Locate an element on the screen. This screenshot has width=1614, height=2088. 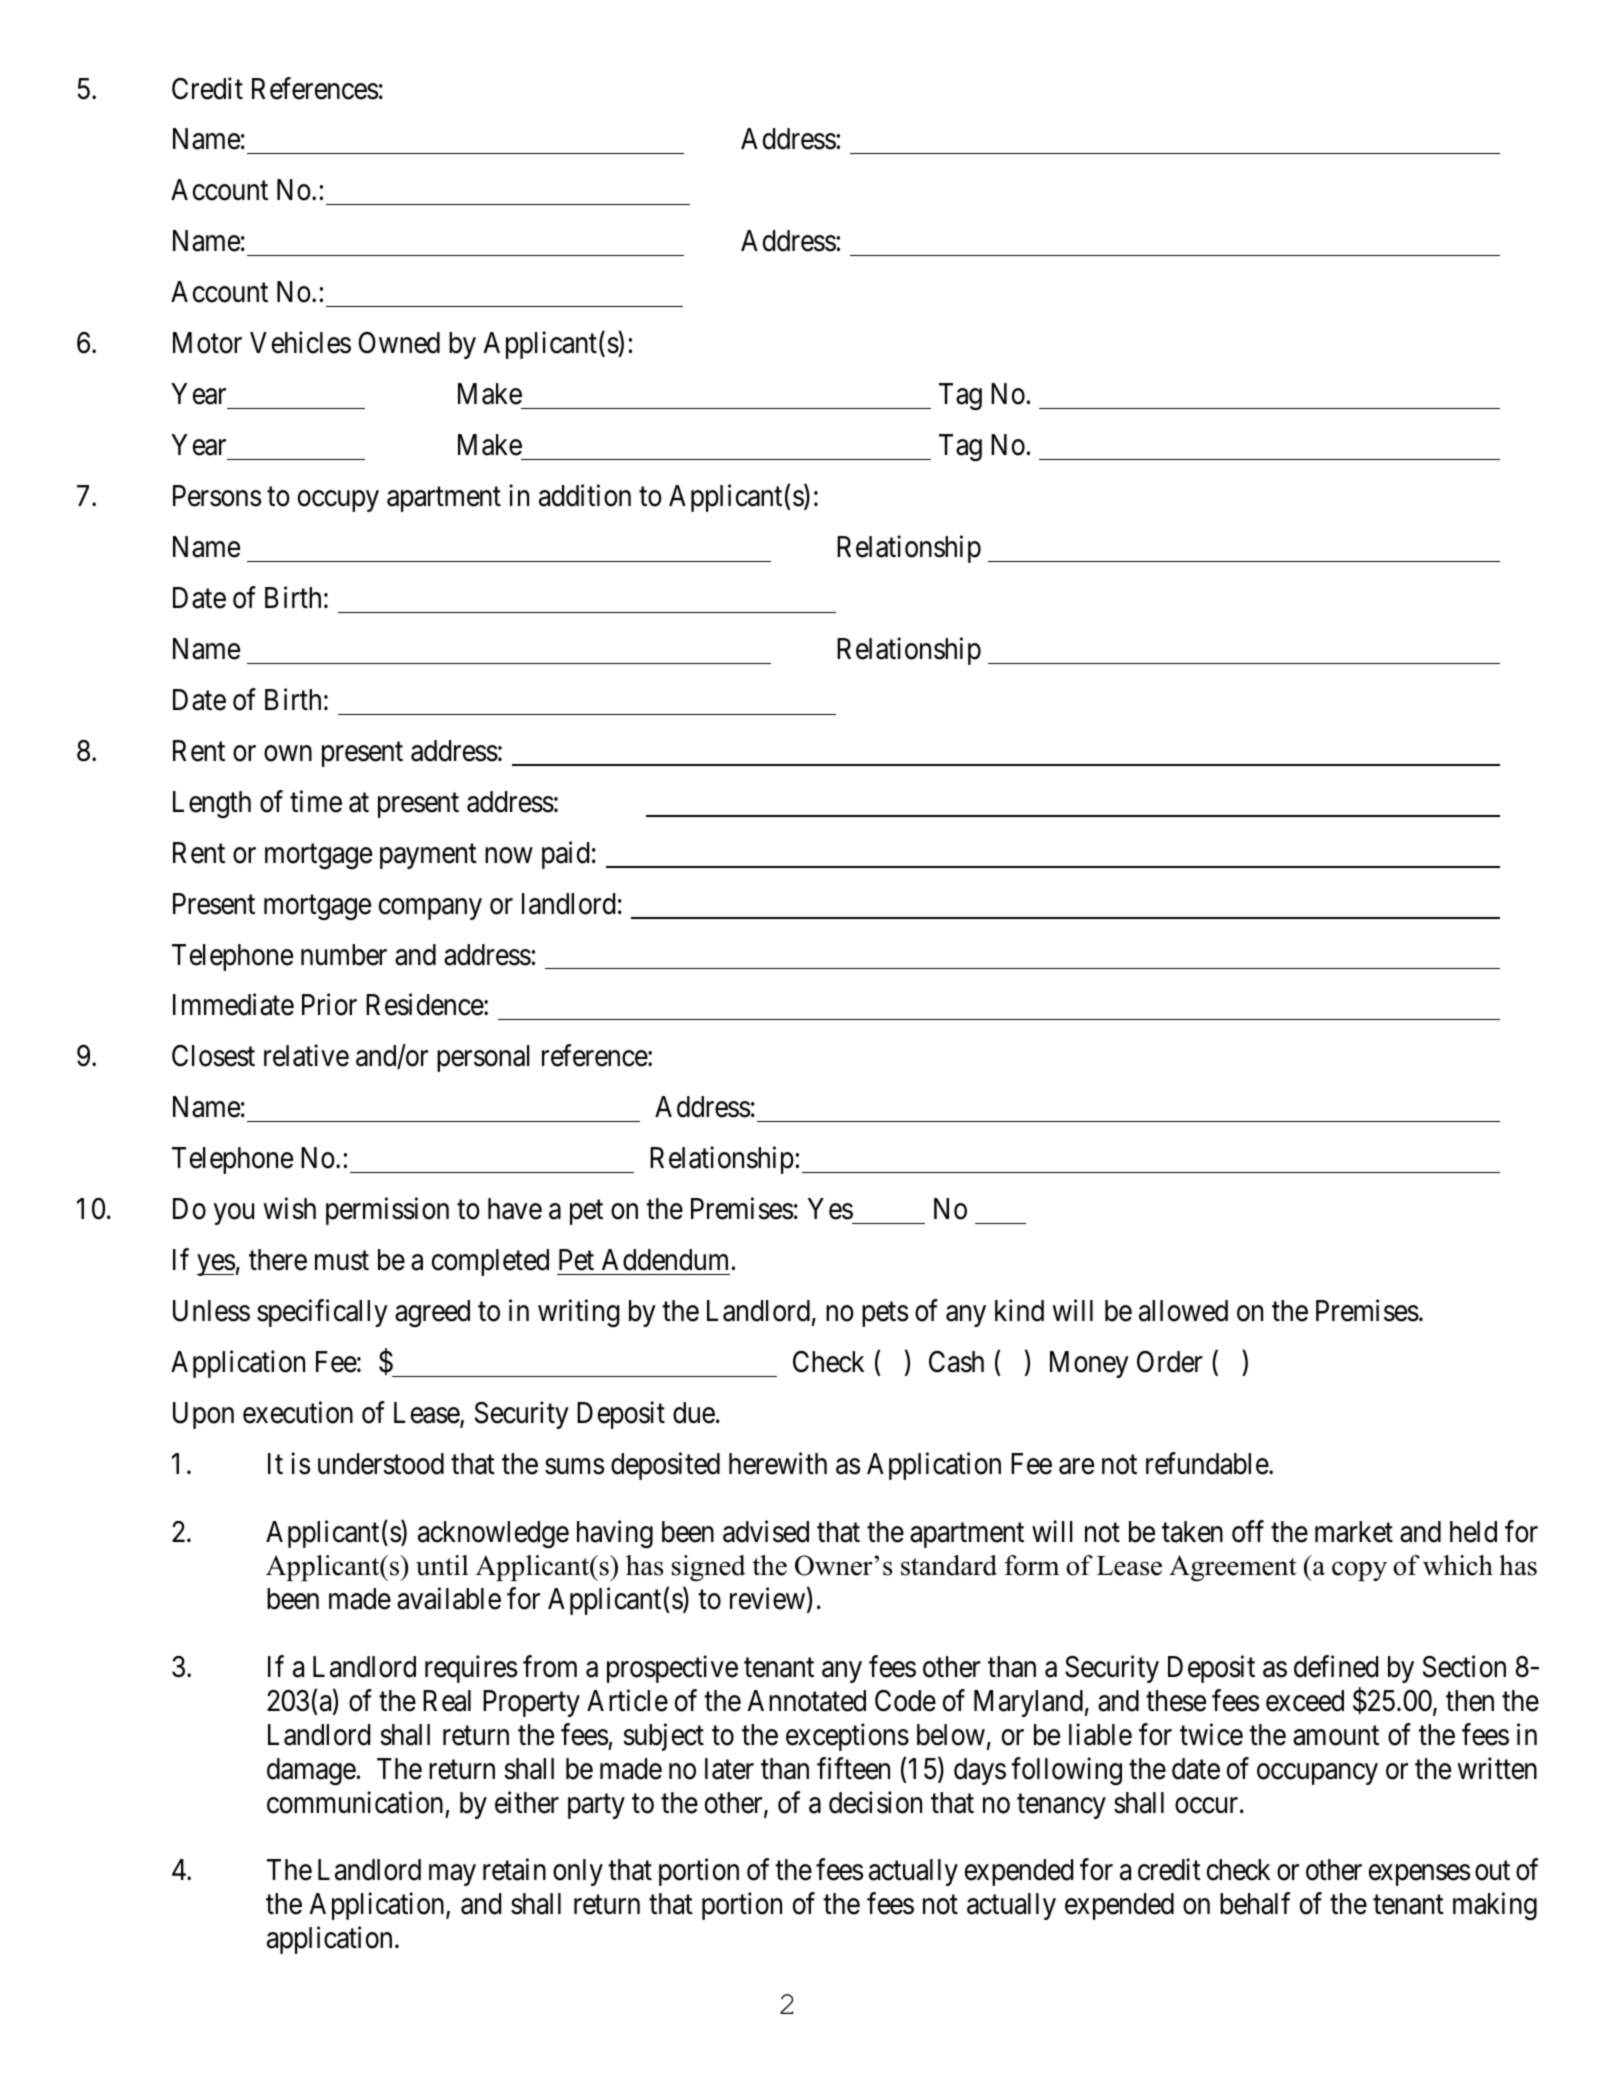
communication is located at coordinates (355, 1802).
